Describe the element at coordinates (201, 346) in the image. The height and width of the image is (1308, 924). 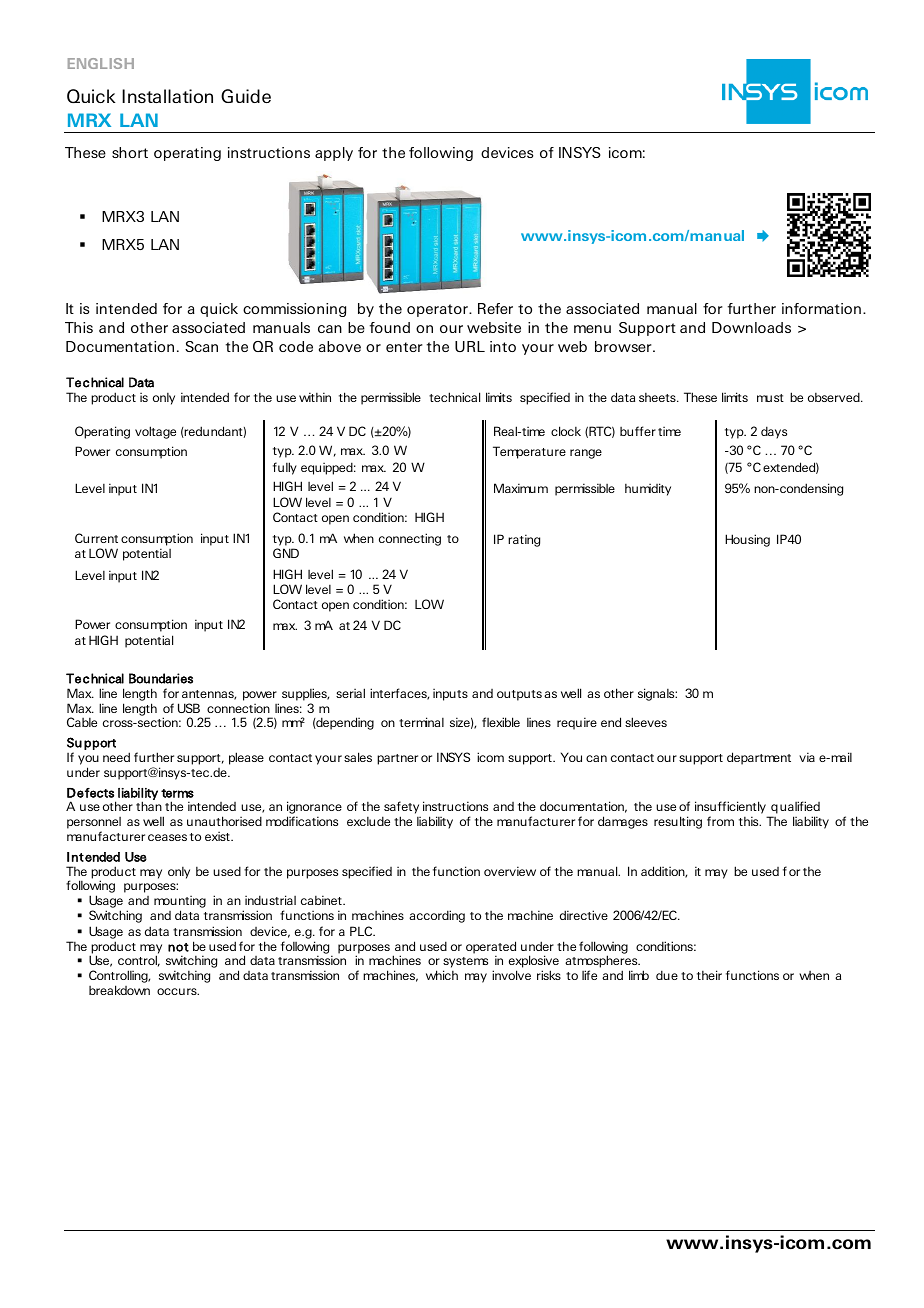
I see `Scan` at that location.
